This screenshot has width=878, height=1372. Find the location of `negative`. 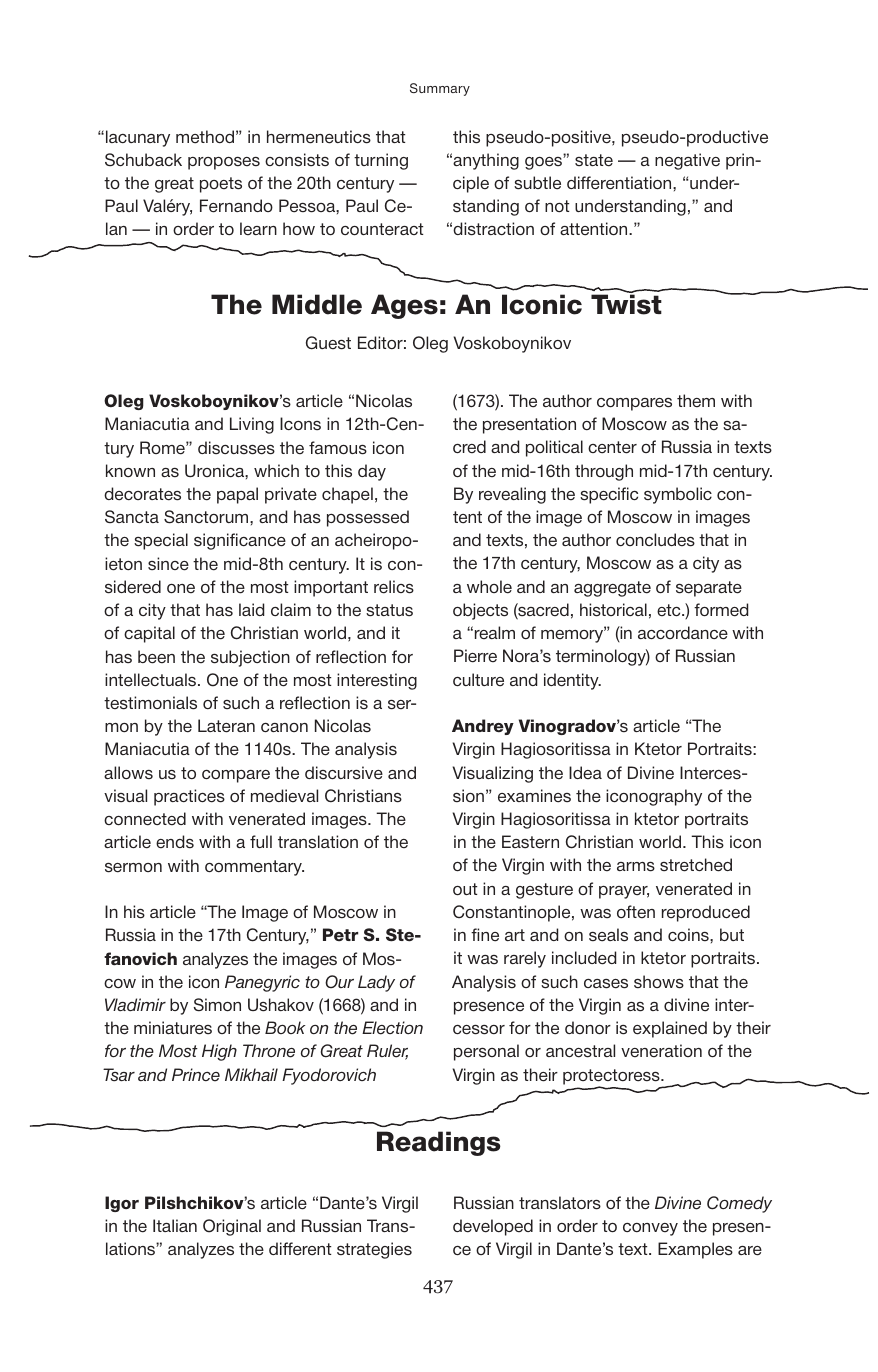

negative is located at coordinates (687, 161).
